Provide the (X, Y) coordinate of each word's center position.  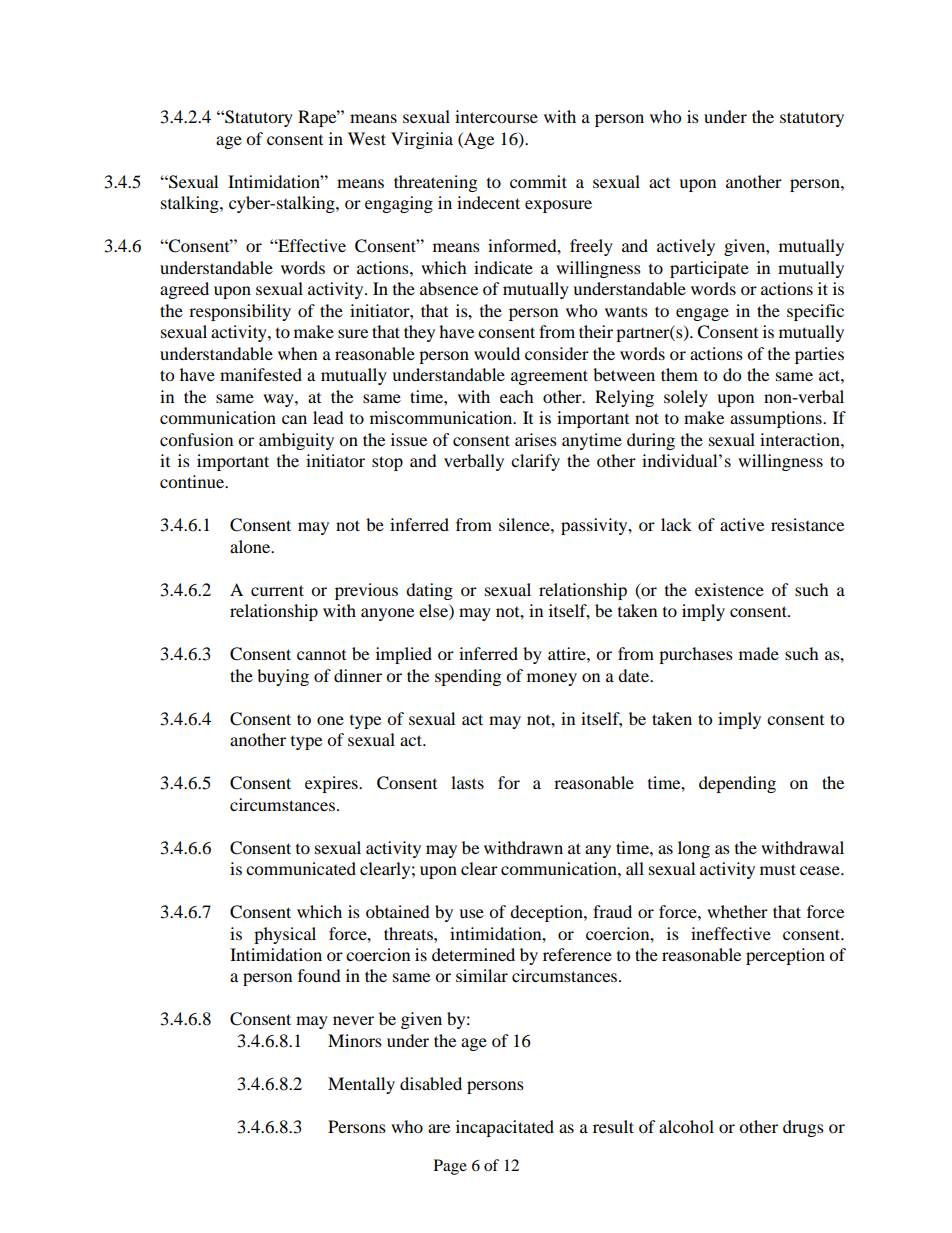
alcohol (686, 1126)
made (759, 653)
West (367, 138)
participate (709, 269)
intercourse (496, 116)
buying (283, 677)
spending (468, 677)
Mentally (361, 1085)
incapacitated (505, 1128)
